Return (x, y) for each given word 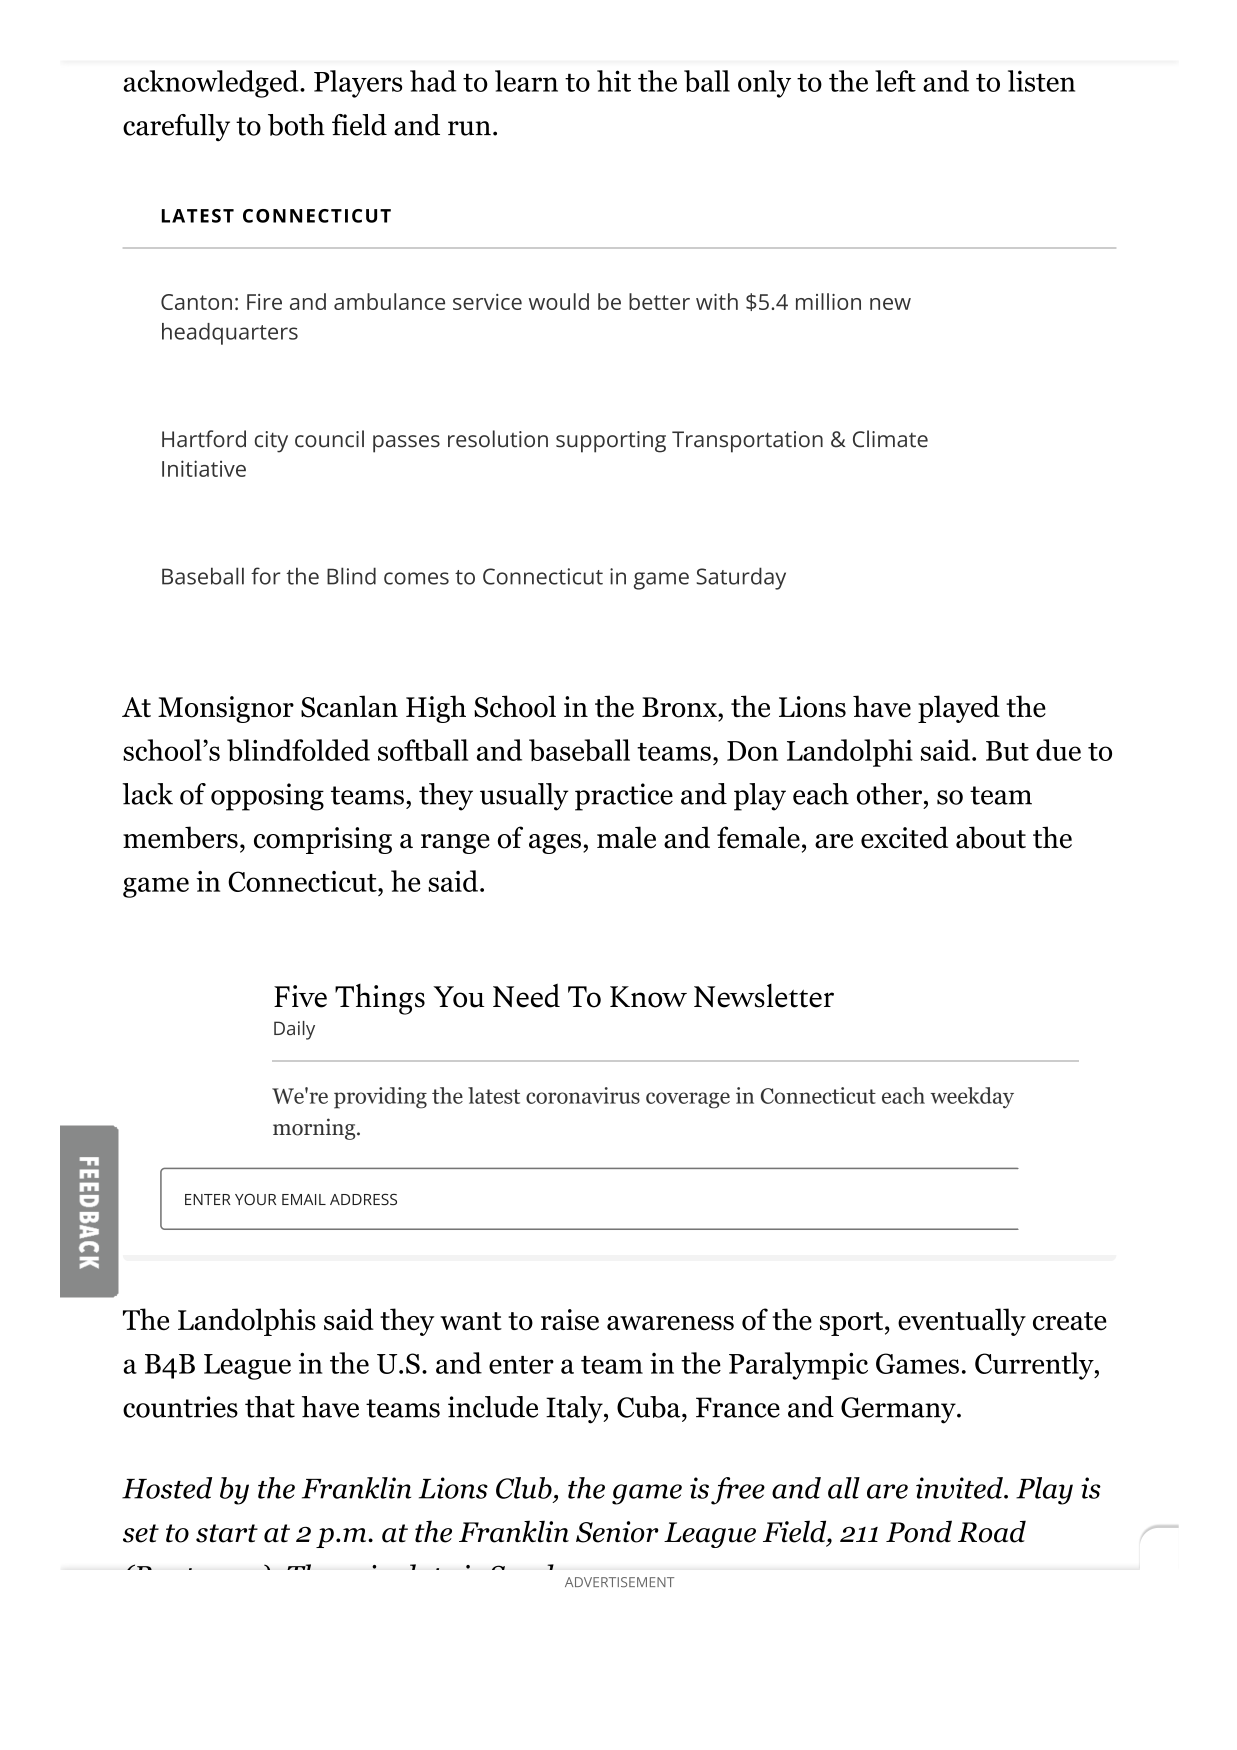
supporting (611, 442)
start (227, 1533)
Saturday (741, 578)
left (895, 81)
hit (614, 81)
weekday (972, 1098)
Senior (617, 1532)
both (296, 125)
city (271, 442)
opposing (267, 797)
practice (624, 797)
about (991, 837)
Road (992, 1531)
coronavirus (583, 1095)
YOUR (255, 1199)
